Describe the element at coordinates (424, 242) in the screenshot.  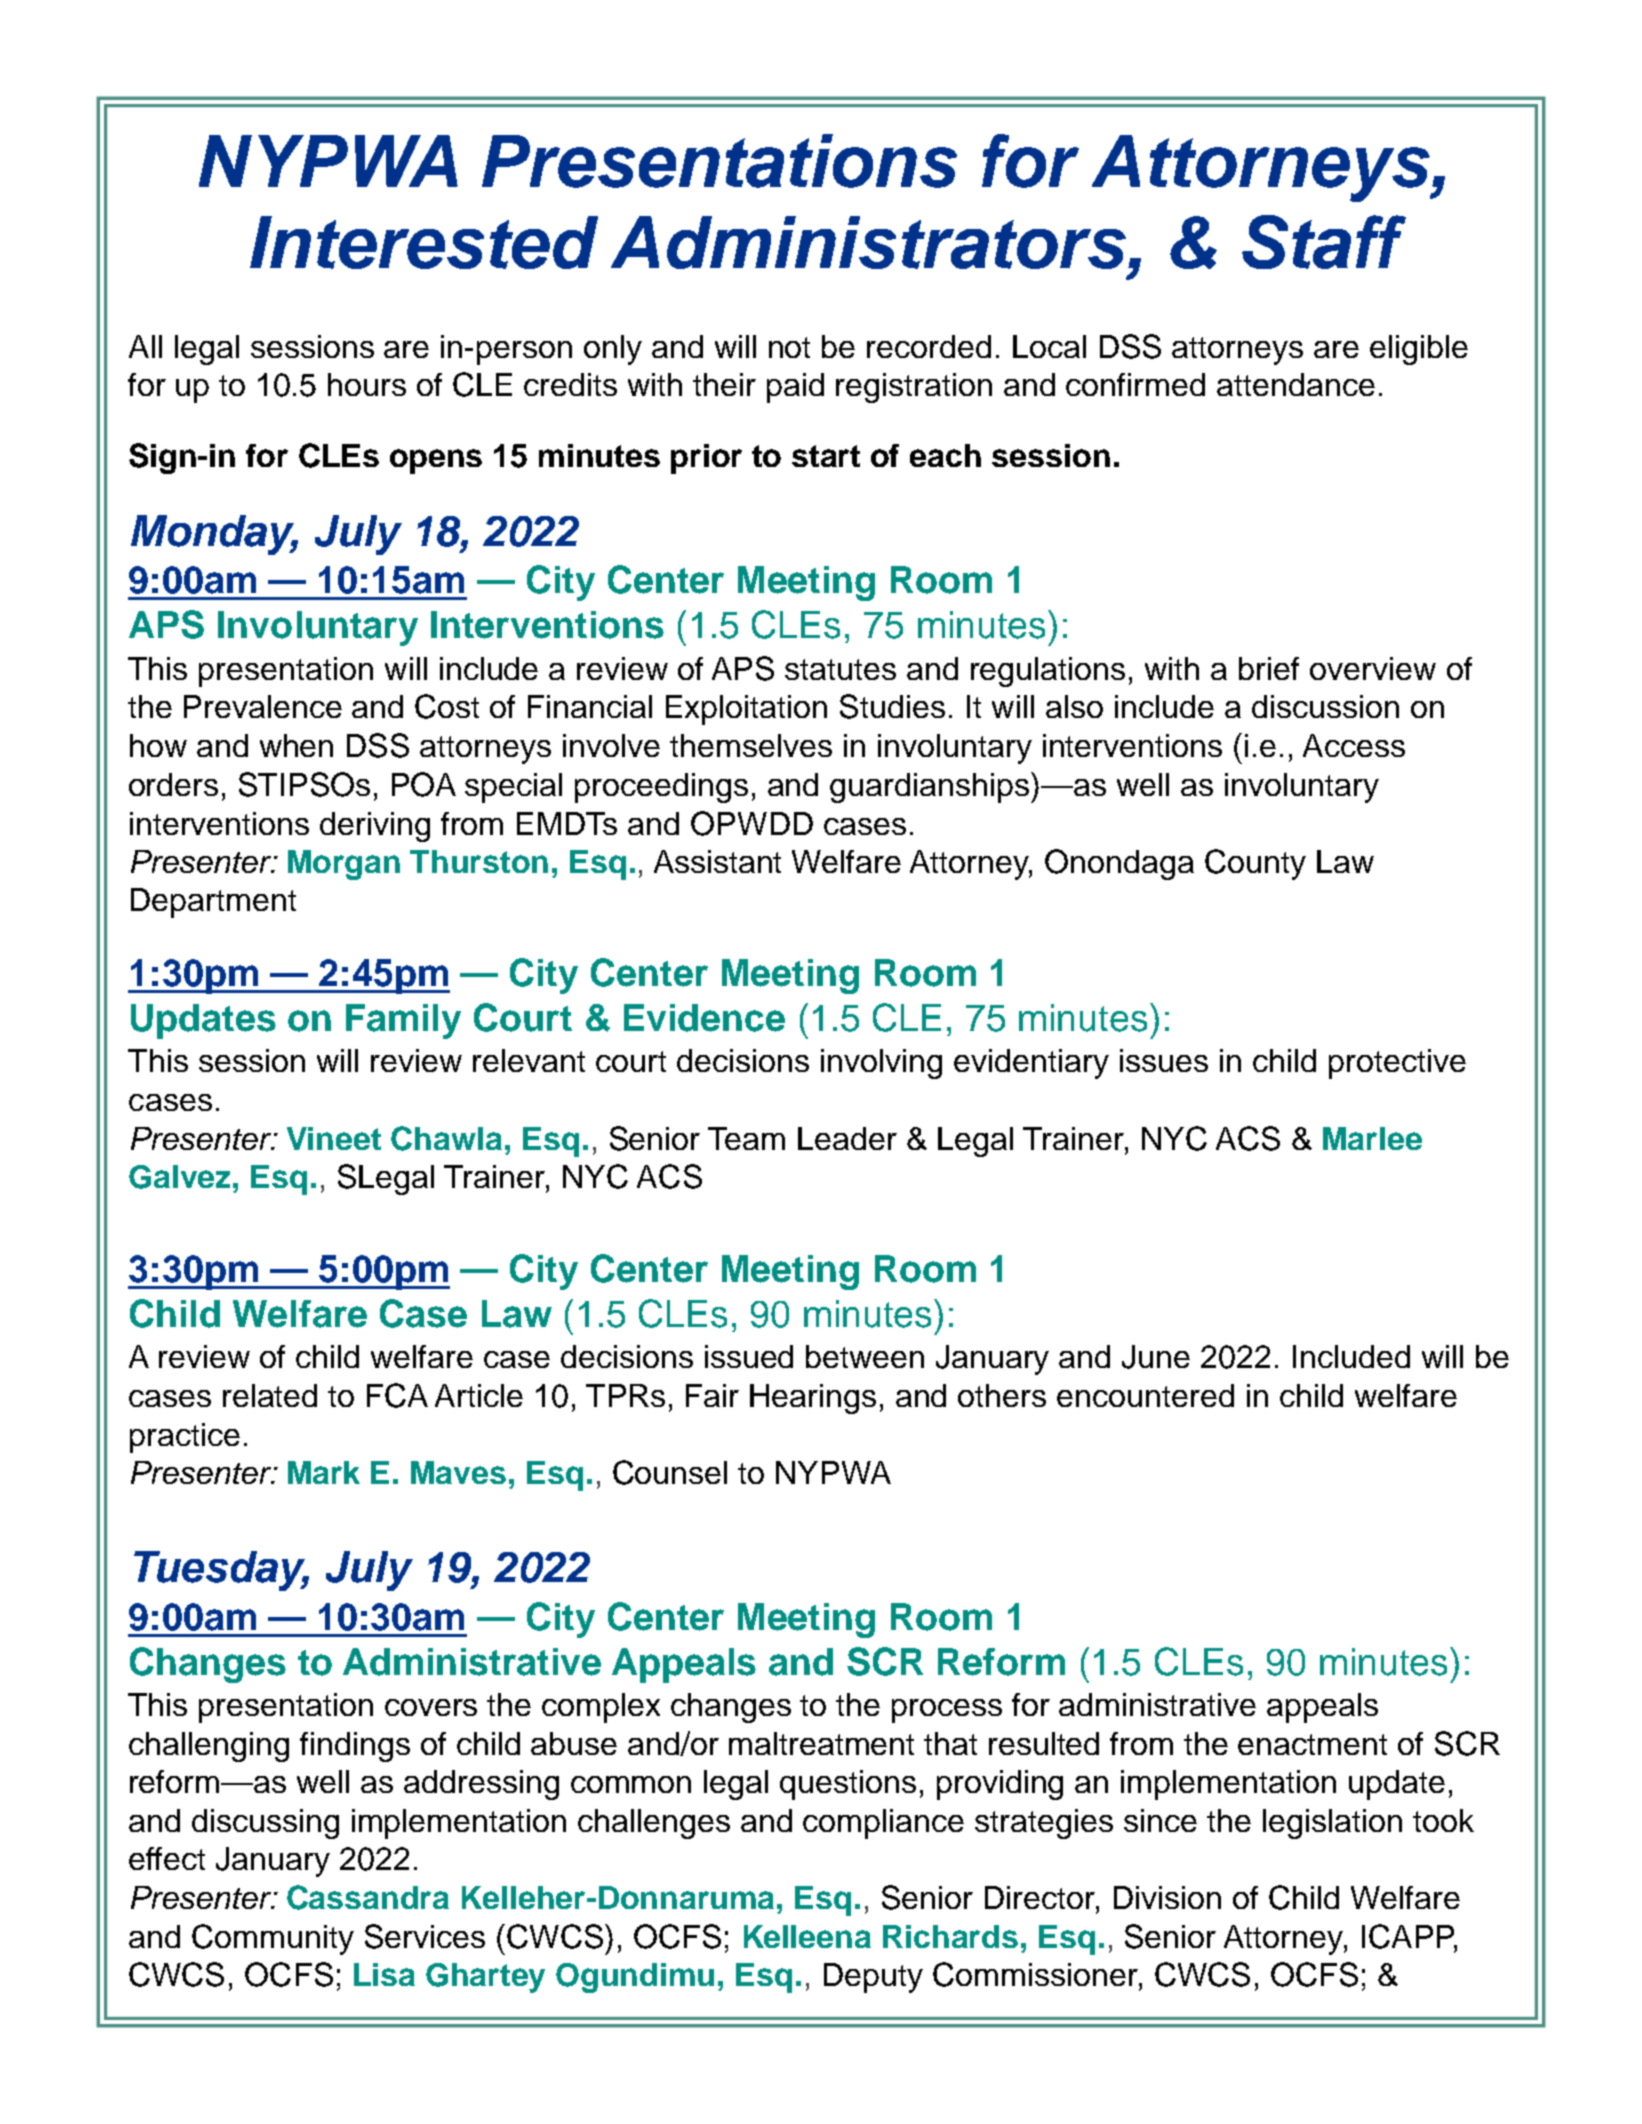
I see `Interested` at that location.
